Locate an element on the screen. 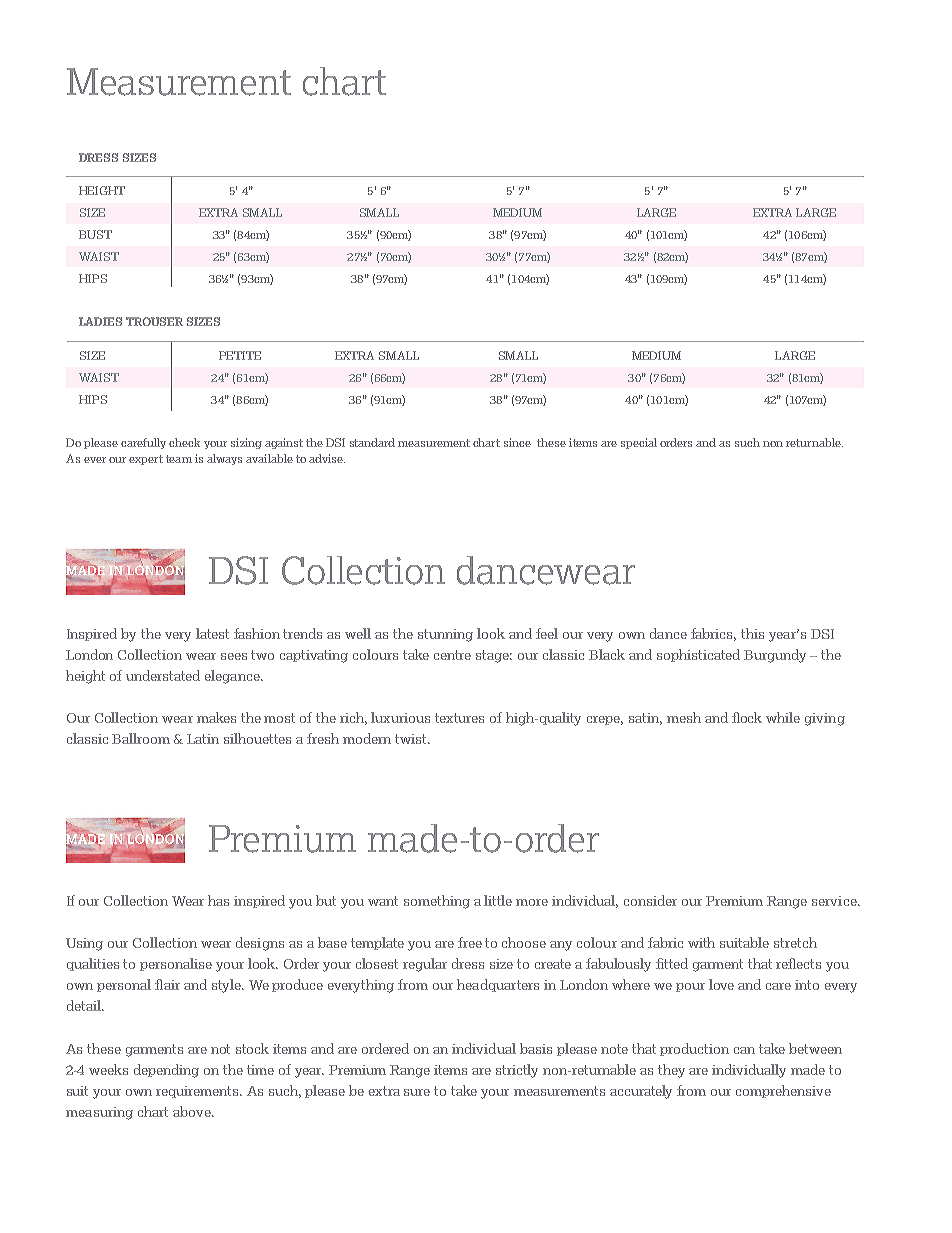 This screenshot has width=952, height=1233. special is located at coordinates (639, 443).
